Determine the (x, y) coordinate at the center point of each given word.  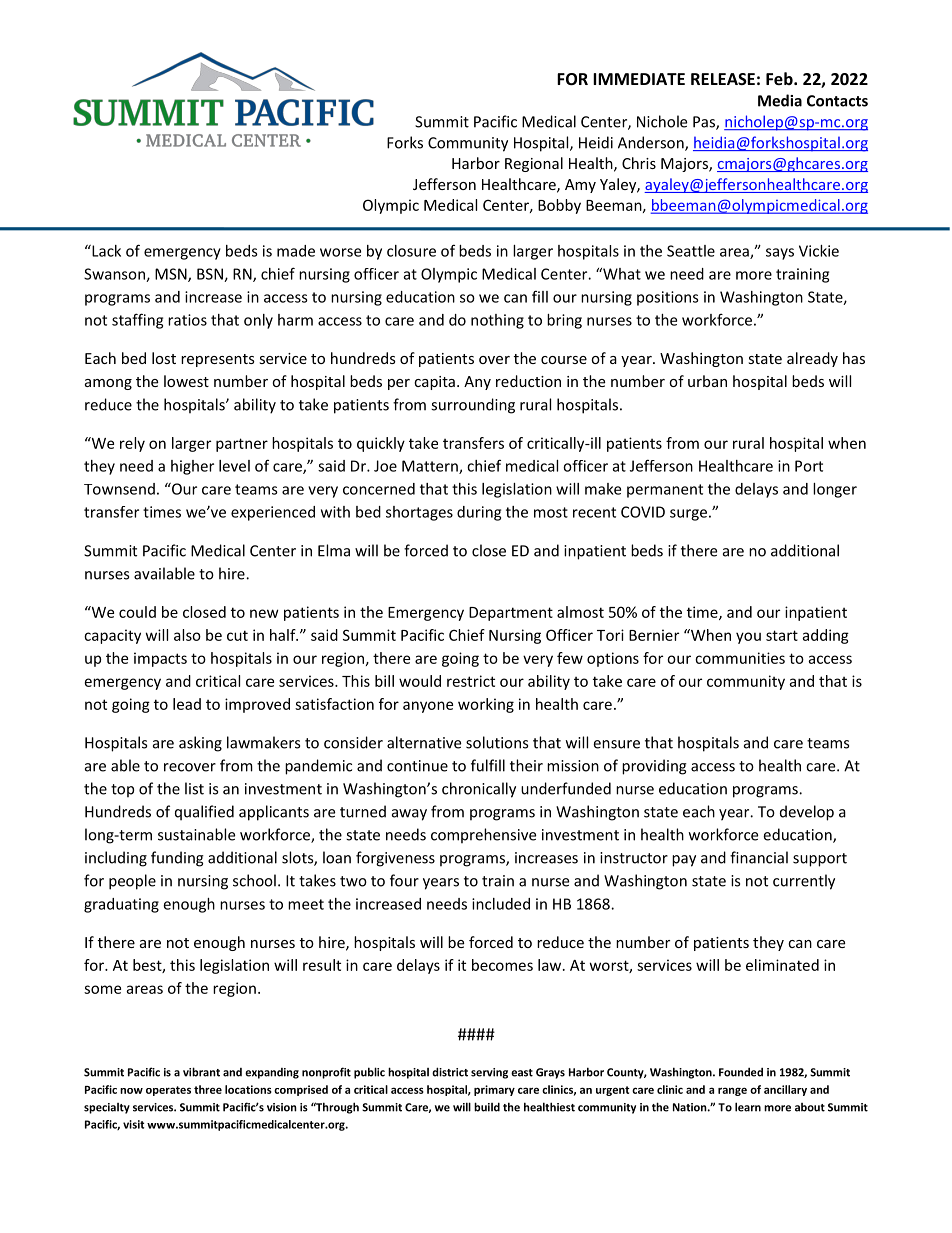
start (782, 635)
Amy (580, 186)
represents (218, 360)
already (812, 359)
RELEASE (723, 79)
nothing (497, 321)
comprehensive (483, 836)
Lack (105, 251)
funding (177, 859)
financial (759, 857)
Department (511, 614)
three (208, 1089)
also (187, 635)
